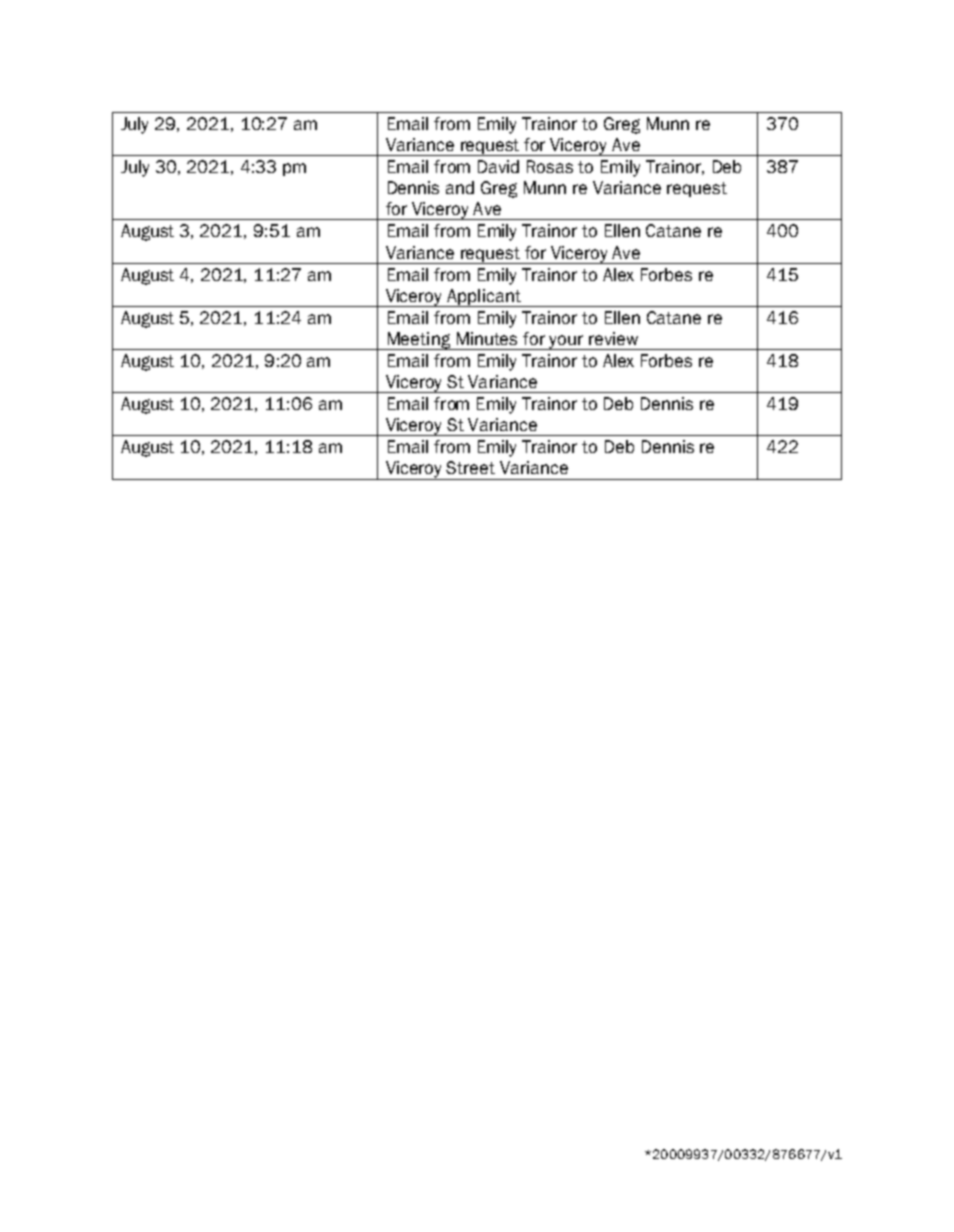 This screenshot has width=954, height=1232. Describe the element at coordinates (470, 467) in the screenshot. I see `Street` at that location.
